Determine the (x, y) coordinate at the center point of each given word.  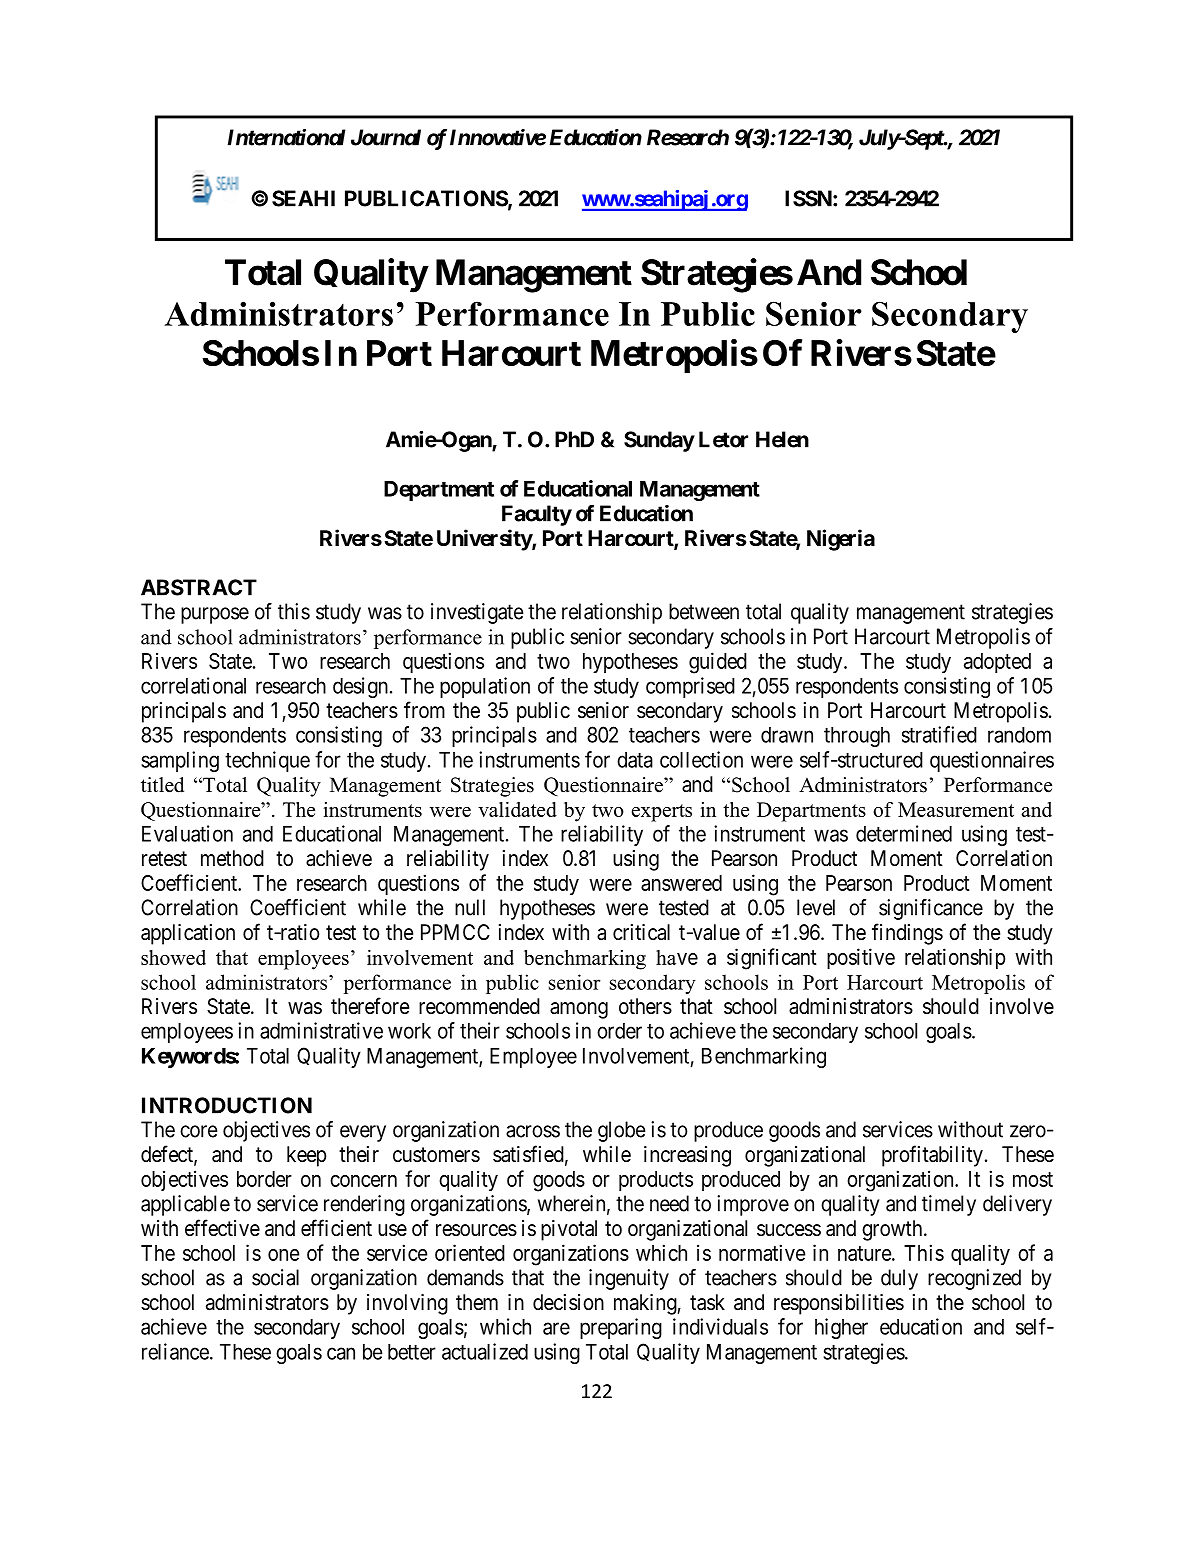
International (287, 137)
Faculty (537, 515)
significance (931, 909)
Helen (782, 439)
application (188, 934)
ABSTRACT (199, 587)
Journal (386, 137)
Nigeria (841, 540)
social (275, 1277)
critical (641, 932)
